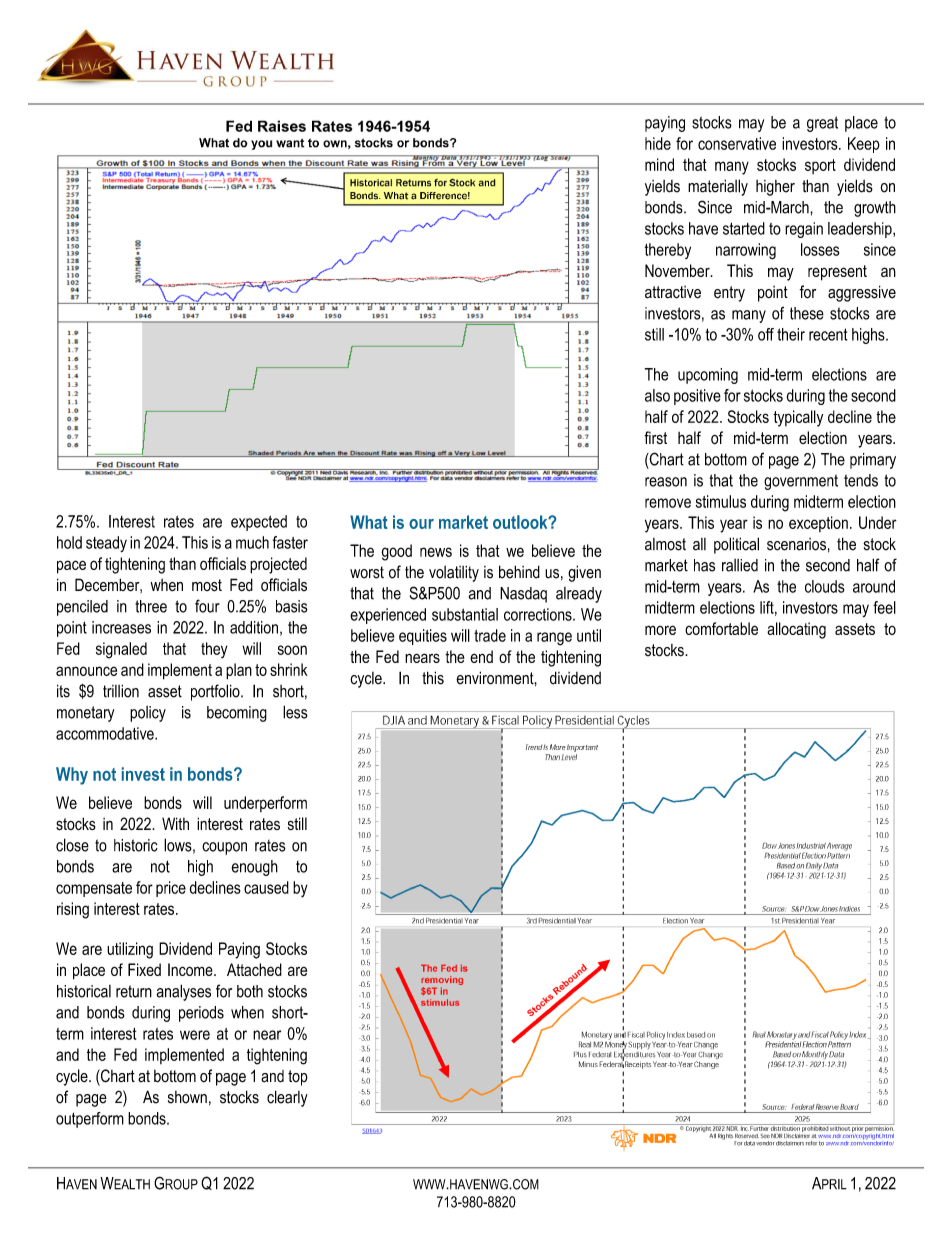 This screenshot has width=952, height=1233. I want to click on mind, so click(659, 164).
